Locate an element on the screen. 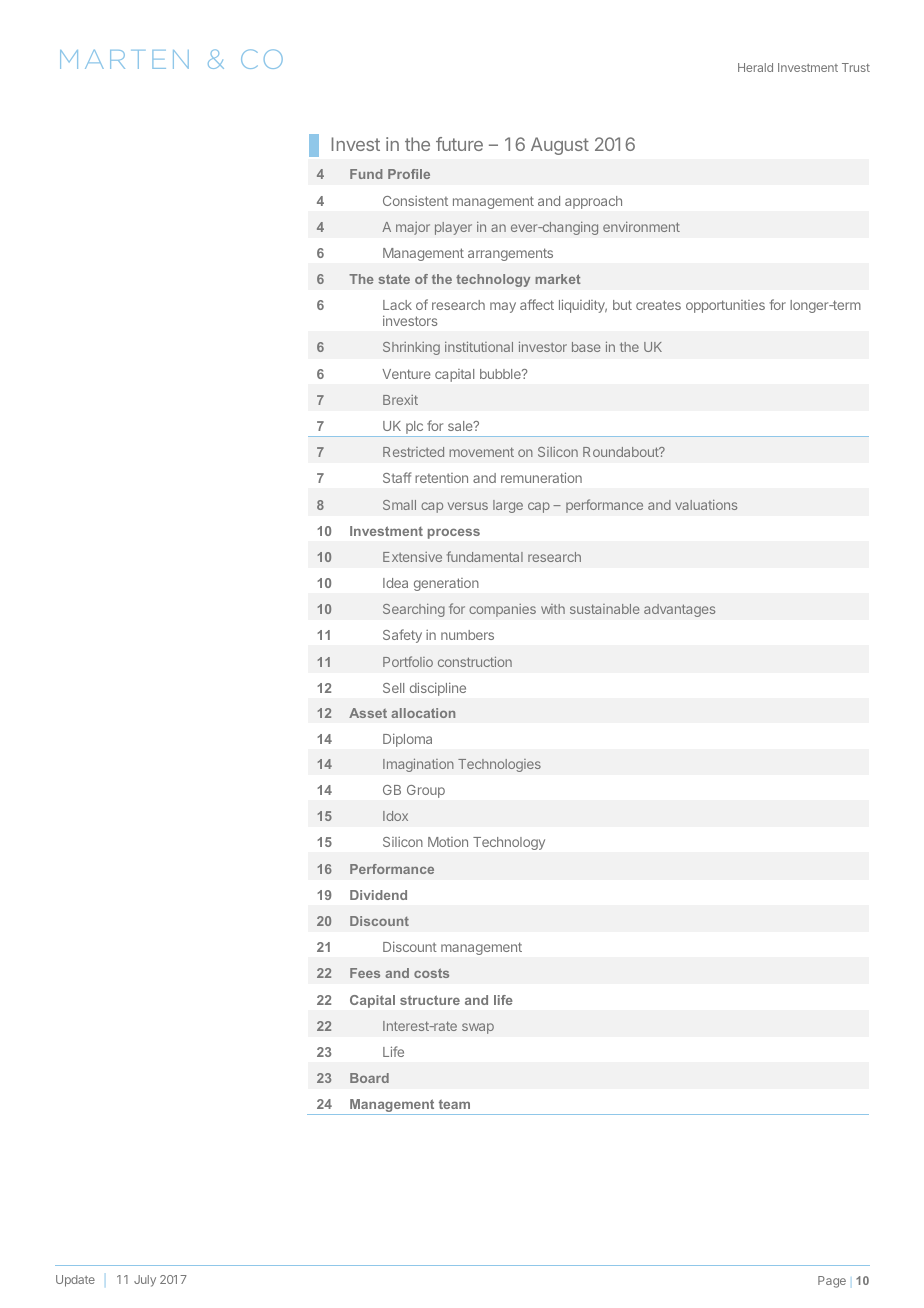 This screenshot has width=924, height=1308. Herald is located at coordinates (755, 67).
